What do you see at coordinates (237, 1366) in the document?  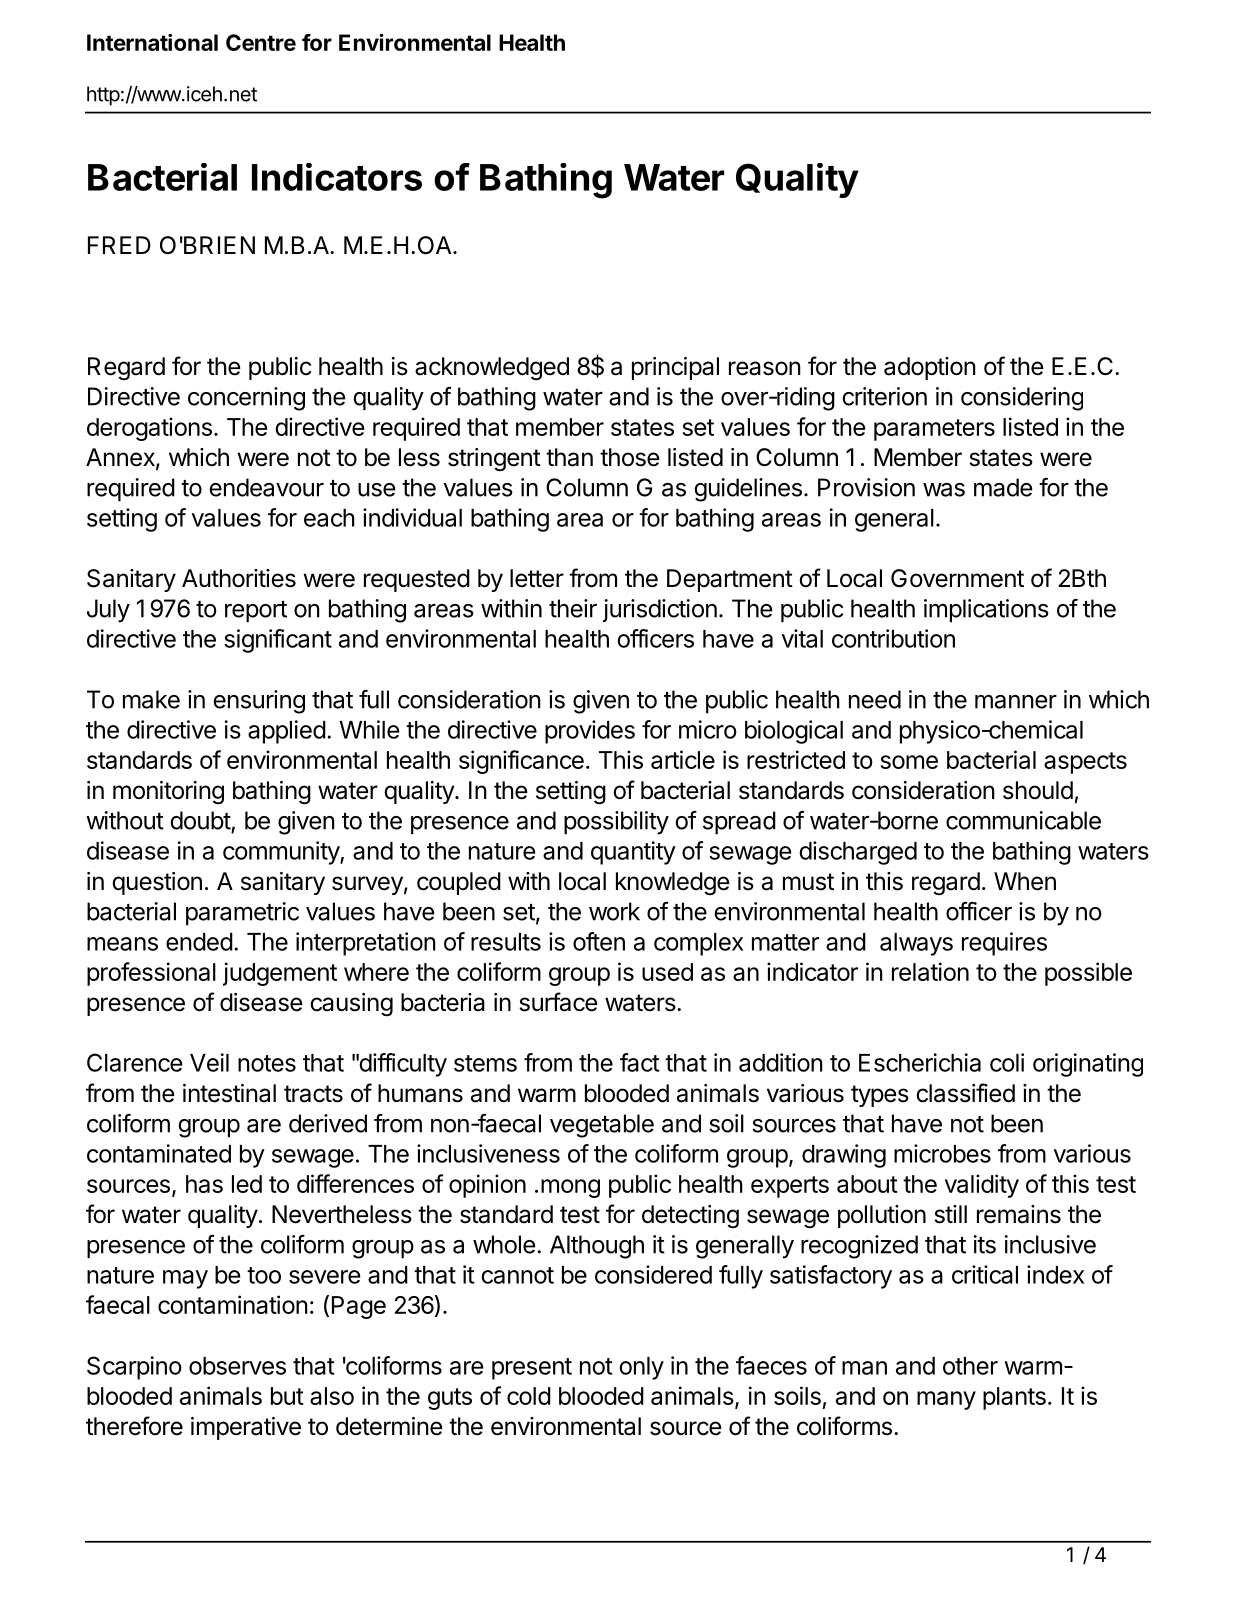 I see `observes` at bounding box center [237, 1366].
